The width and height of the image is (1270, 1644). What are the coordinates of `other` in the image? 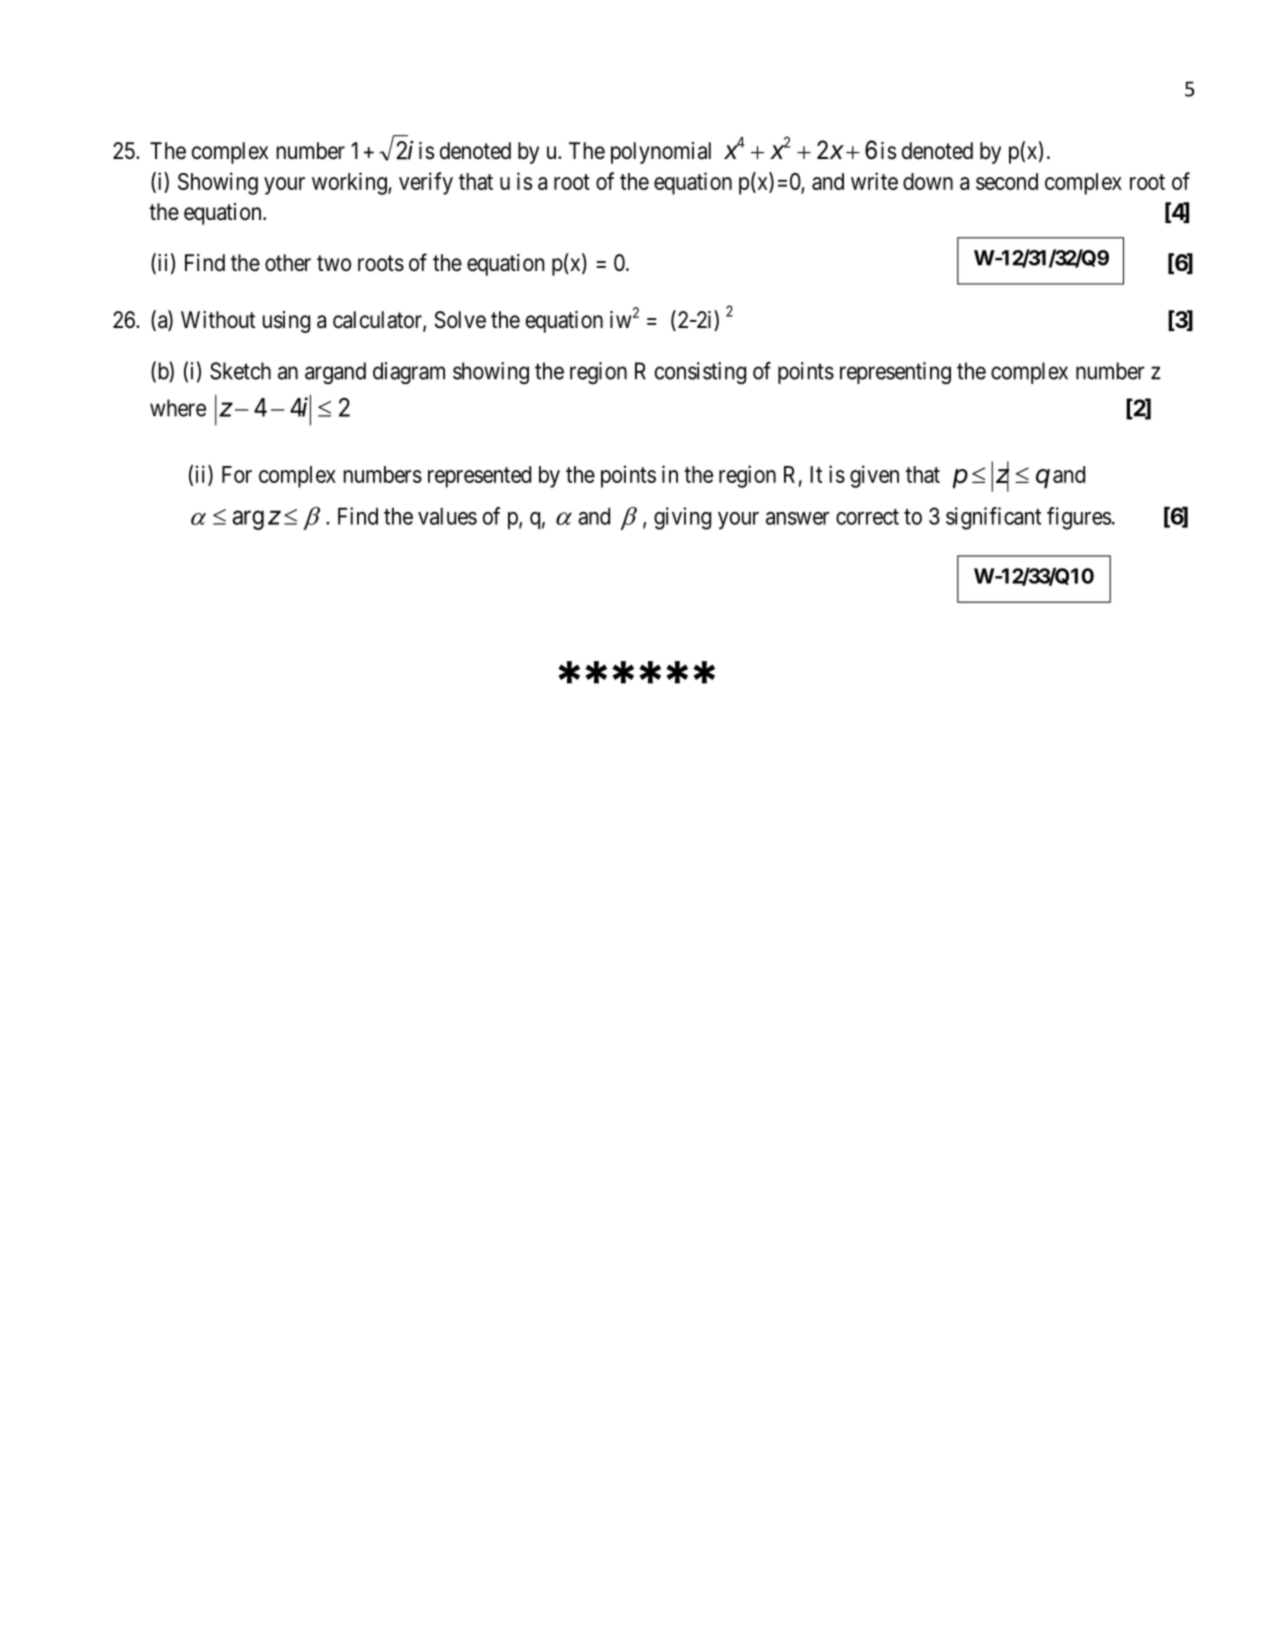 It's located at (288, 263).
